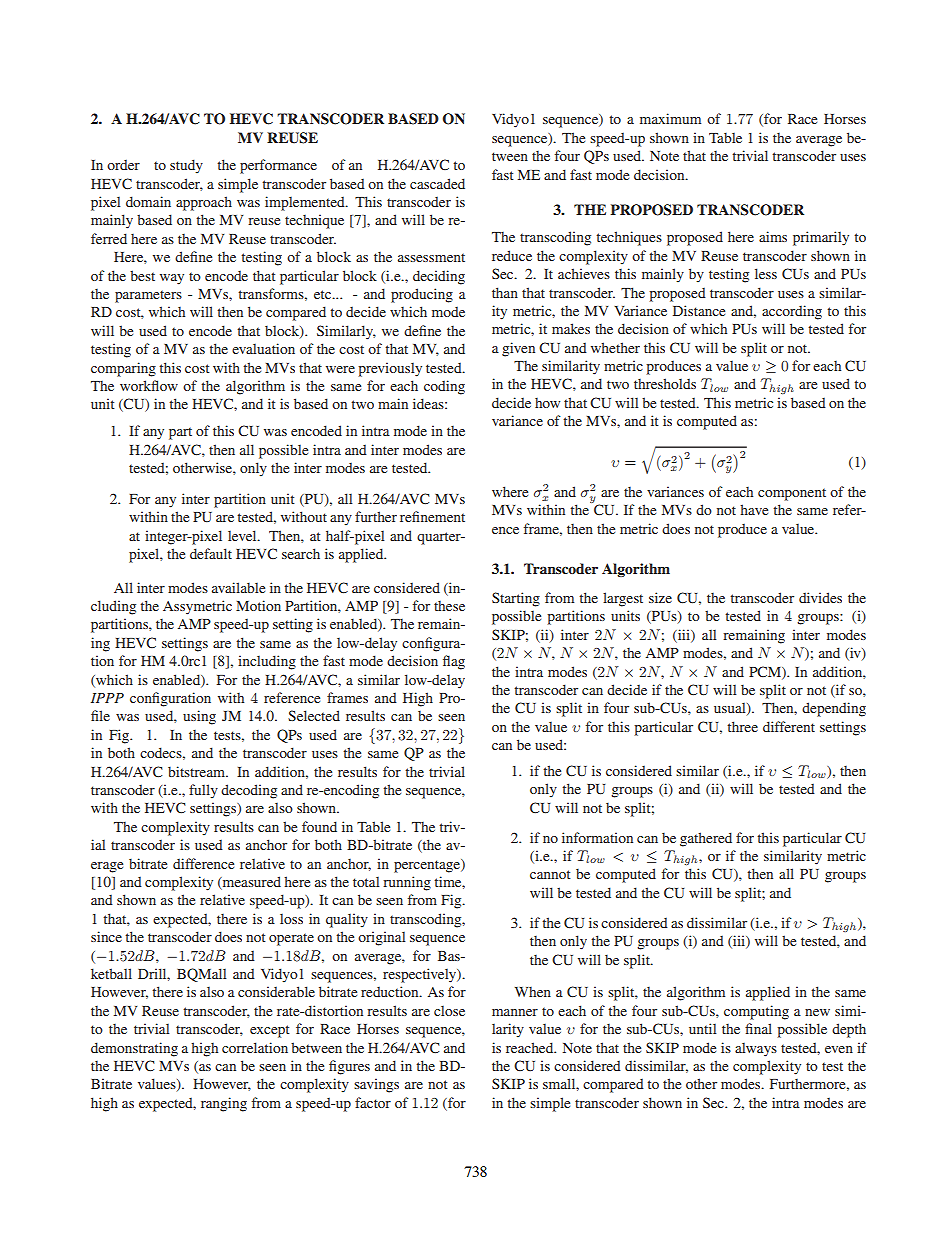 This image has width=952, height=1233. Describe the element at coordinates (437, 183) in the image. I see `cascaded` at that location.
